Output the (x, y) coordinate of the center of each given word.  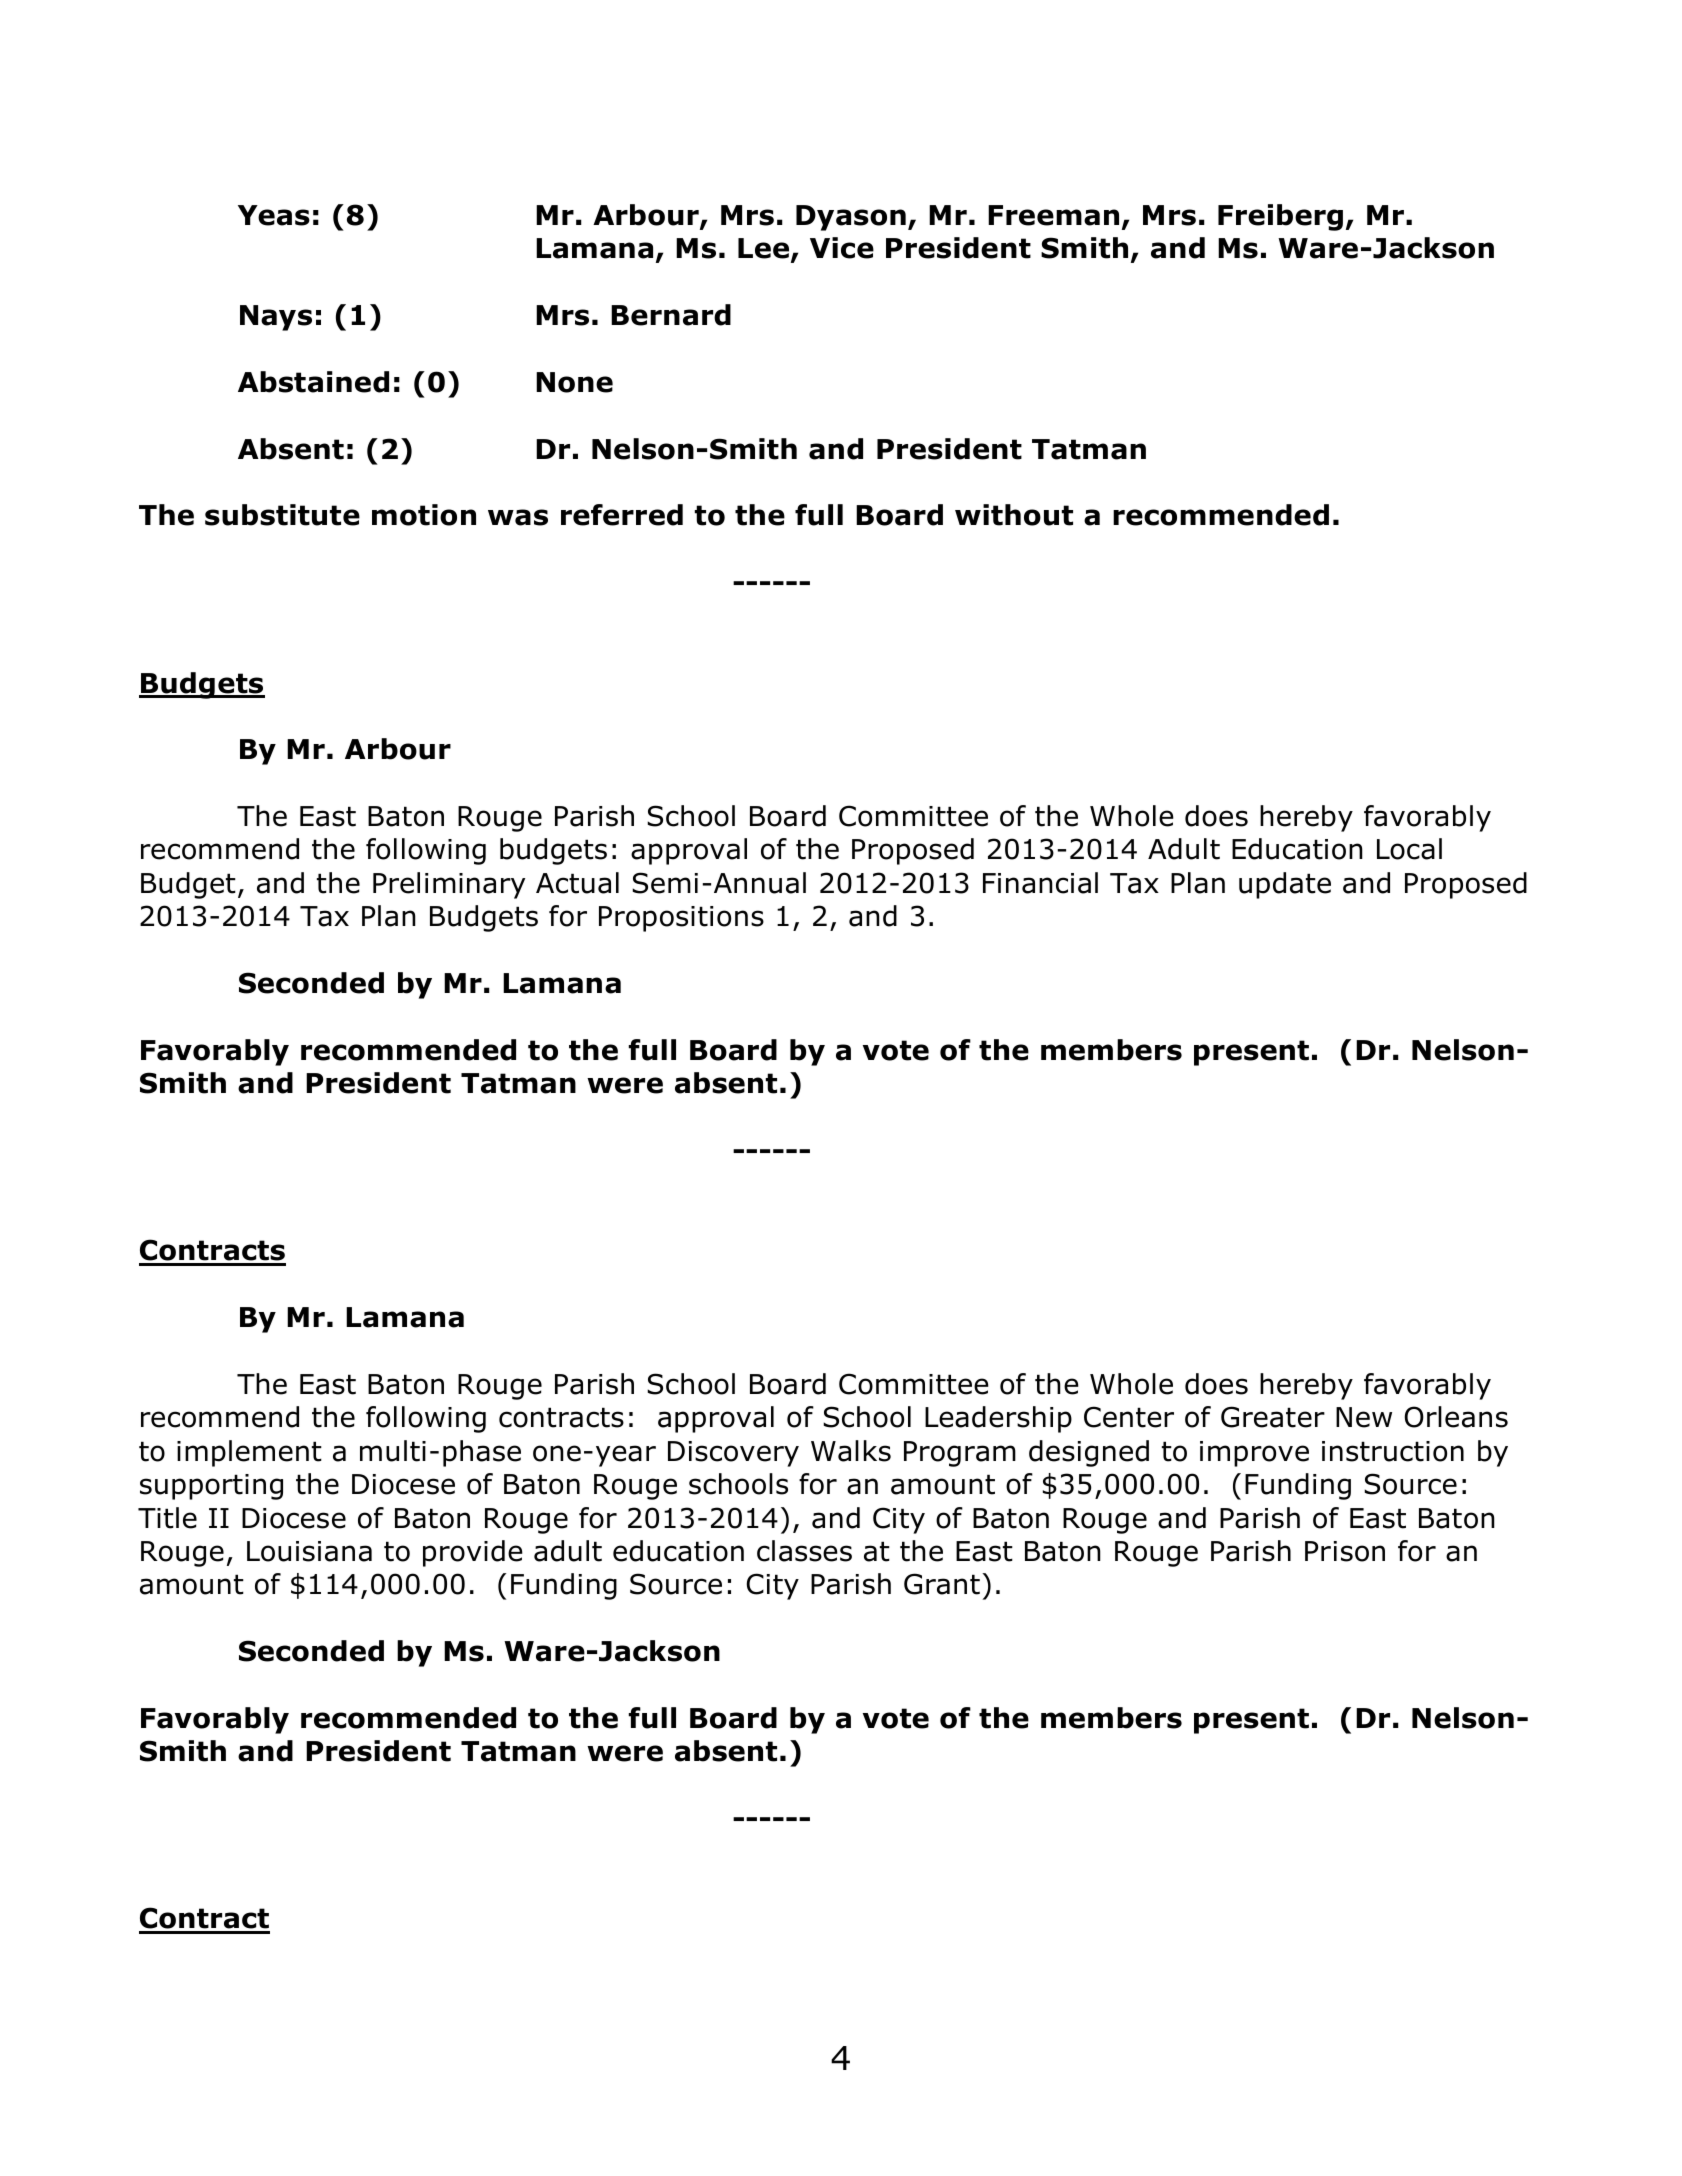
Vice (842, 248)
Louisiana (309, 1551)
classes (804, 1551)
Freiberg (1280, 217)
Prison (1345, 1551)
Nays (276, 318)
